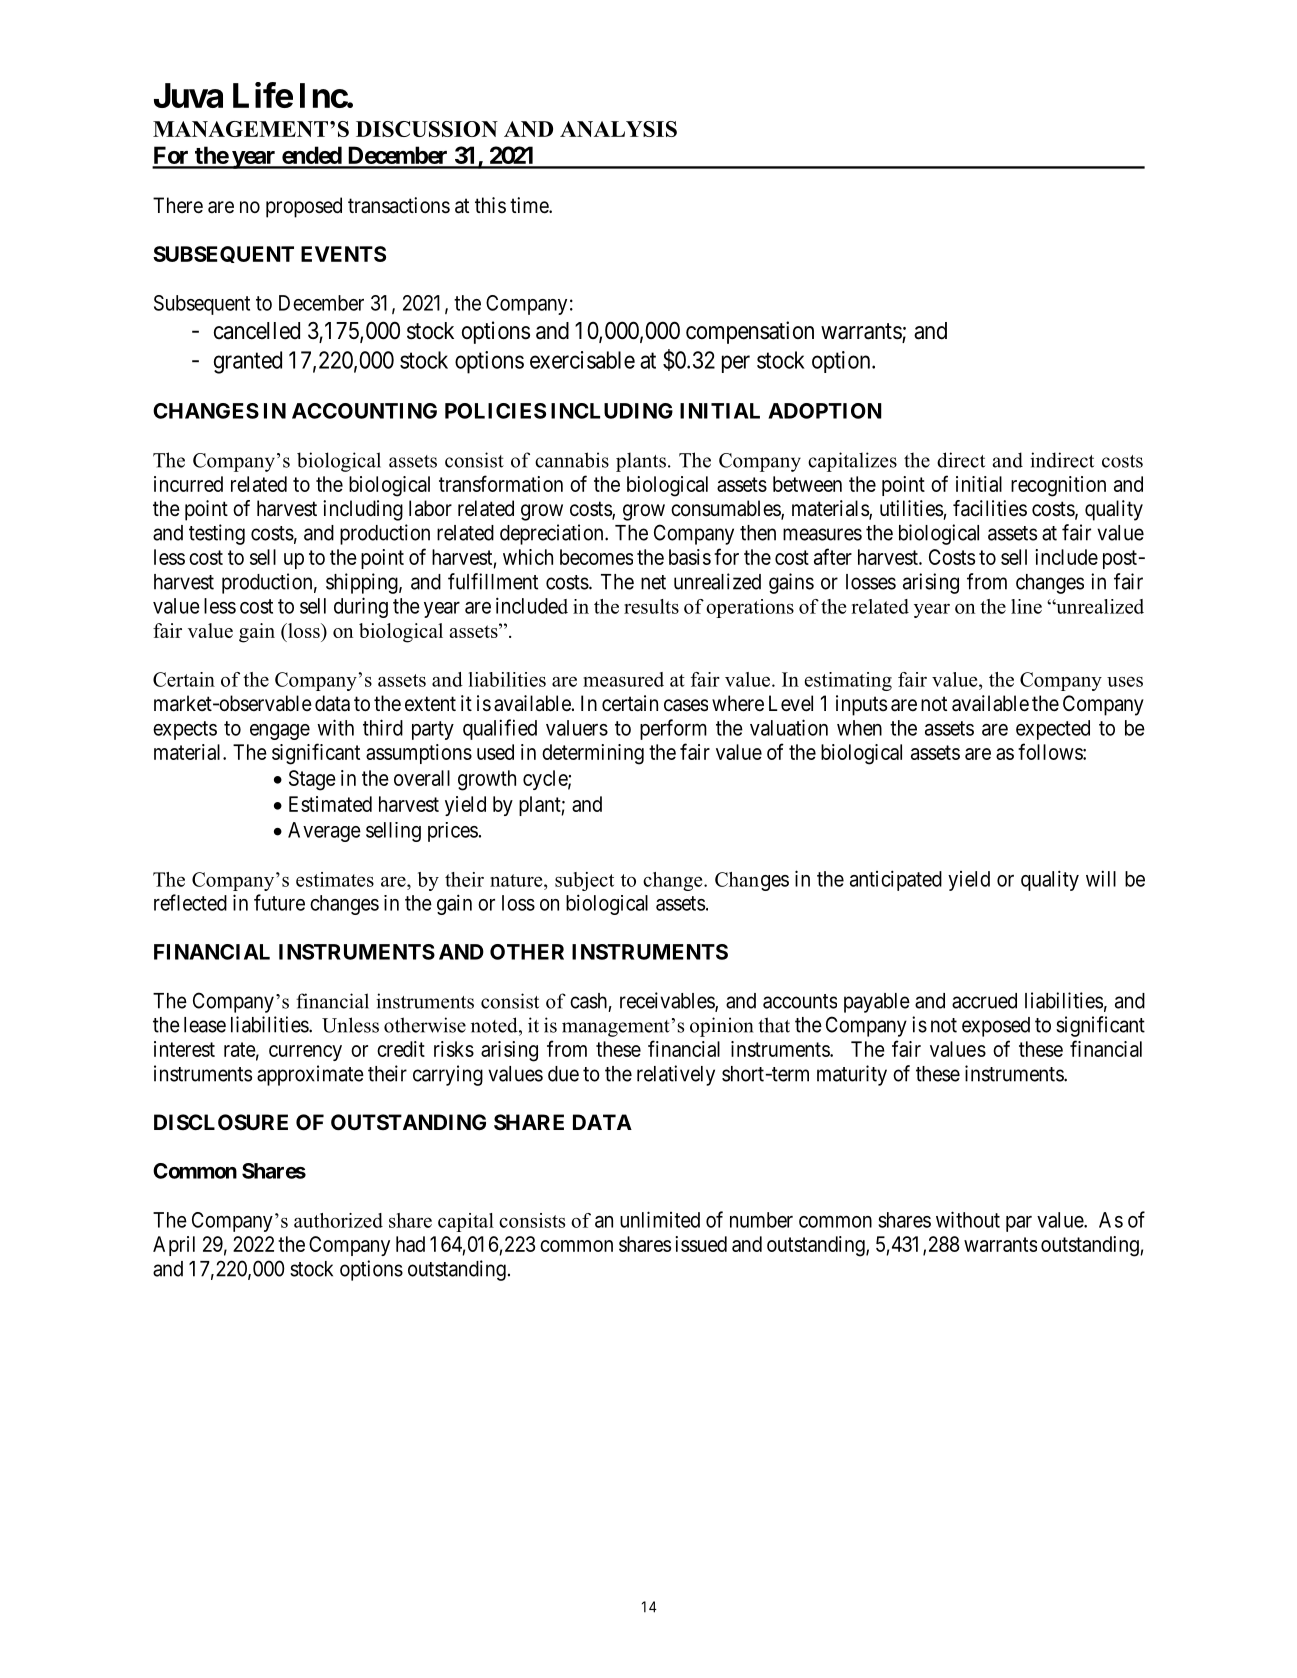  Describe the element at coordinates (668, 1001) in the page. I see `receivables` at that location.
